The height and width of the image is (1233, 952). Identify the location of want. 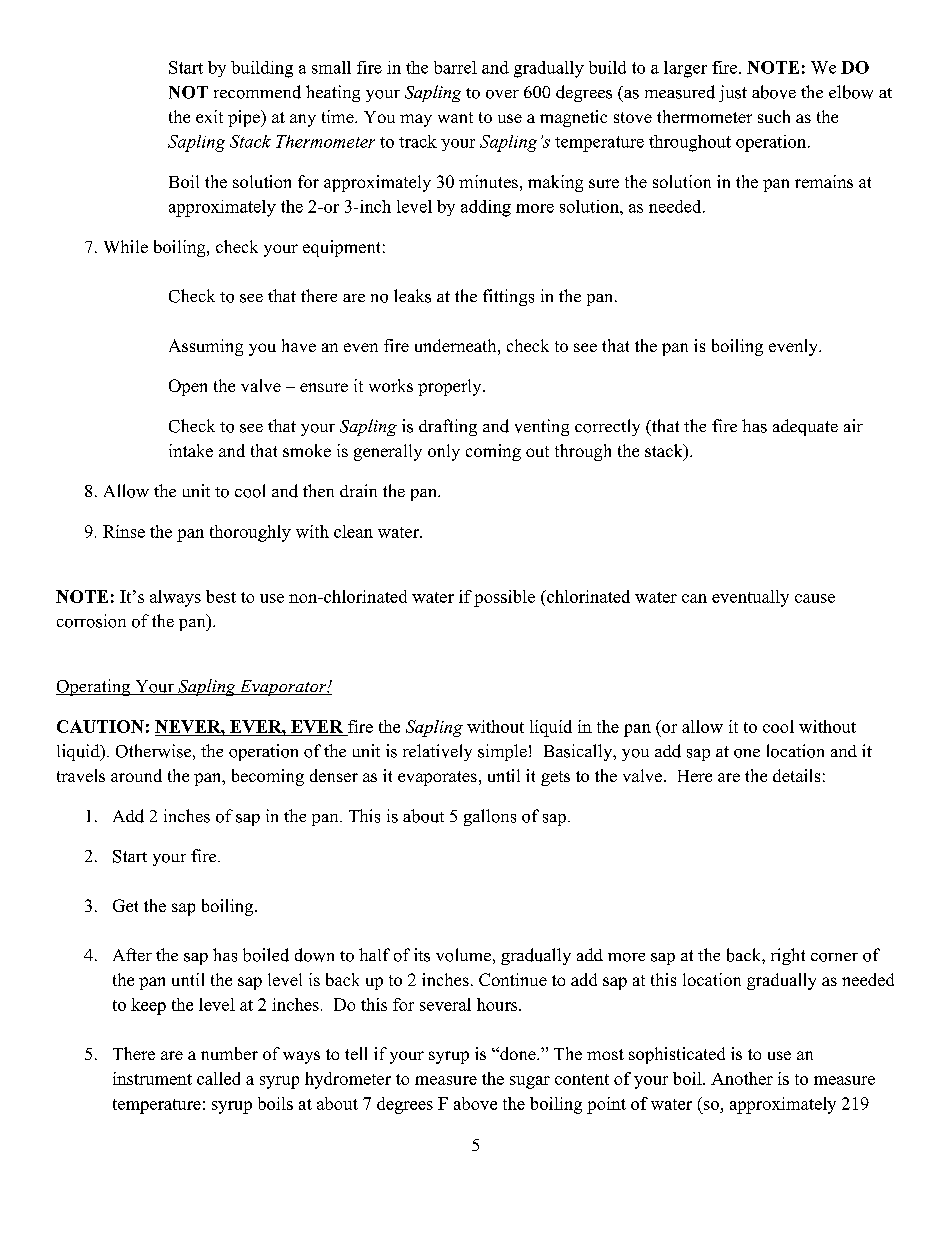
(455, 117).
